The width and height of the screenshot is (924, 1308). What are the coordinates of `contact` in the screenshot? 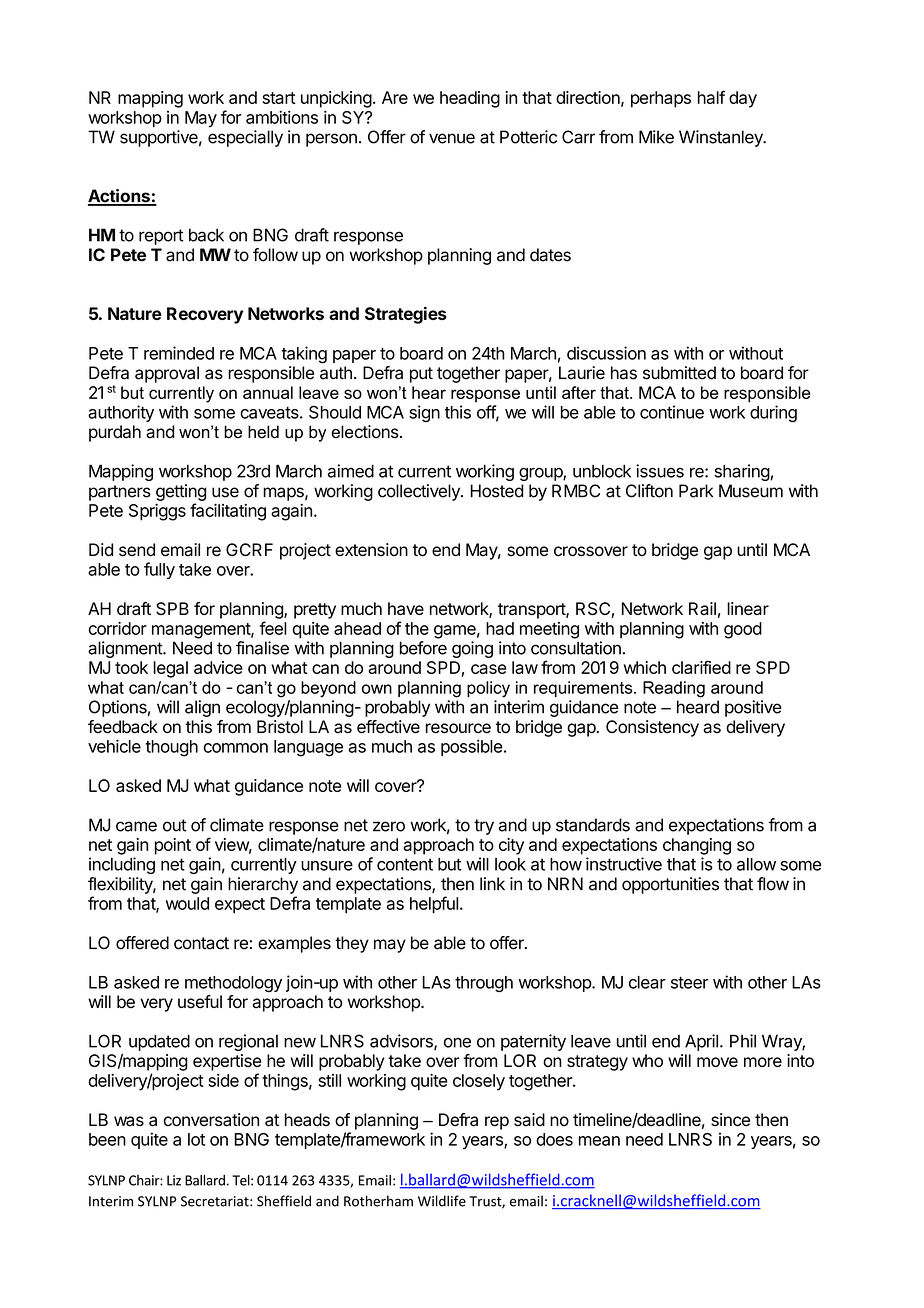 It's located at (201, 943).
